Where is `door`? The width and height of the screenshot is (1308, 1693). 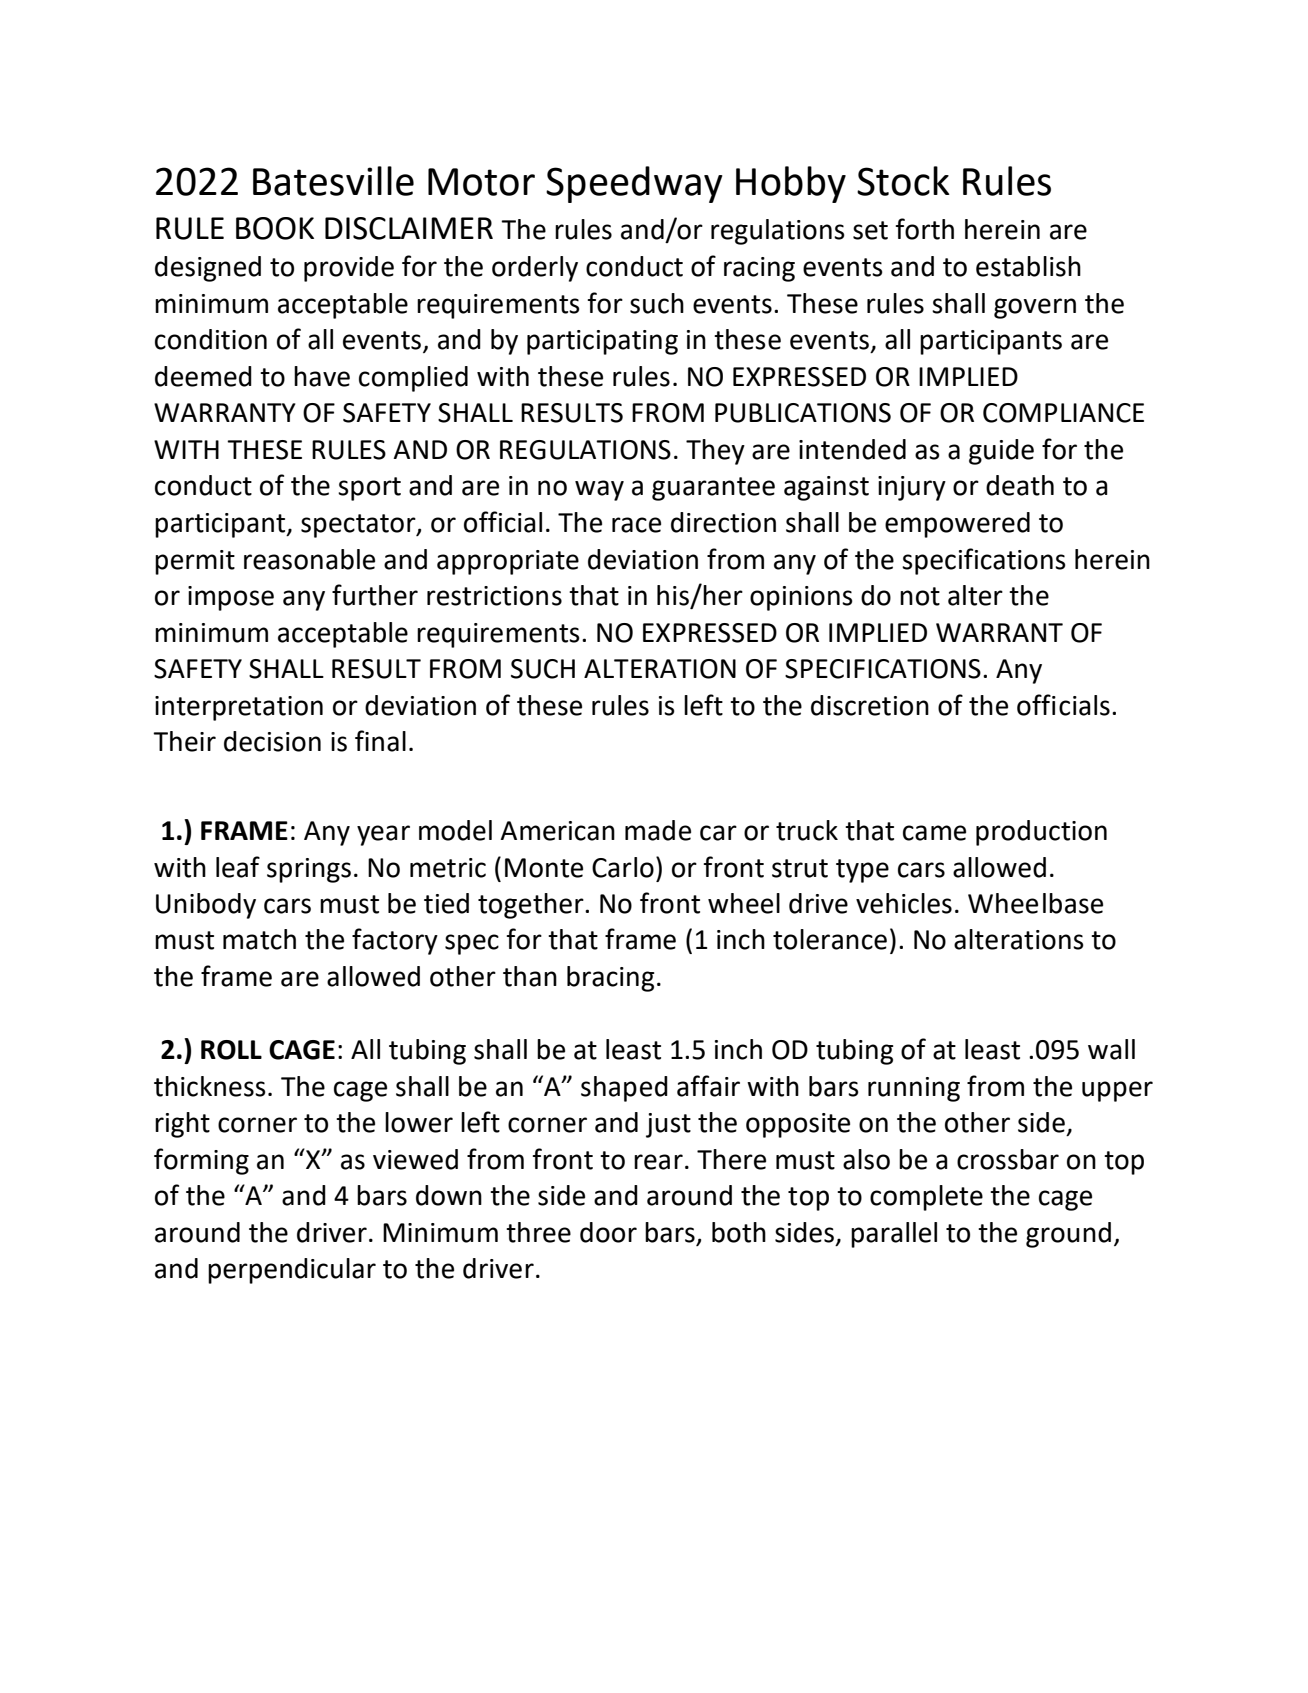
door is located at coordinates (608, 1232).
